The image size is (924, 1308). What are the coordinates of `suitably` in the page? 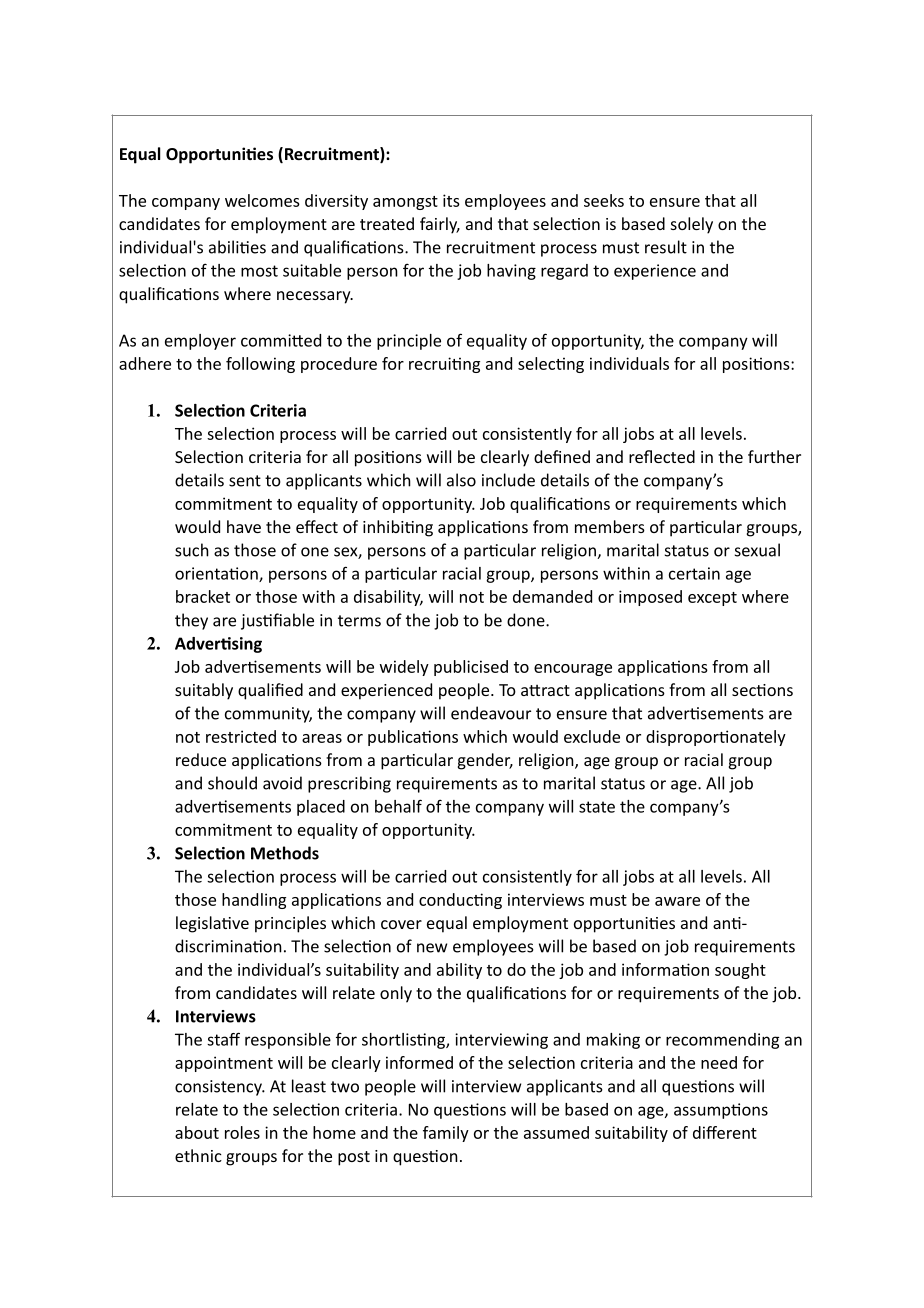 It's located at (204, 691).
